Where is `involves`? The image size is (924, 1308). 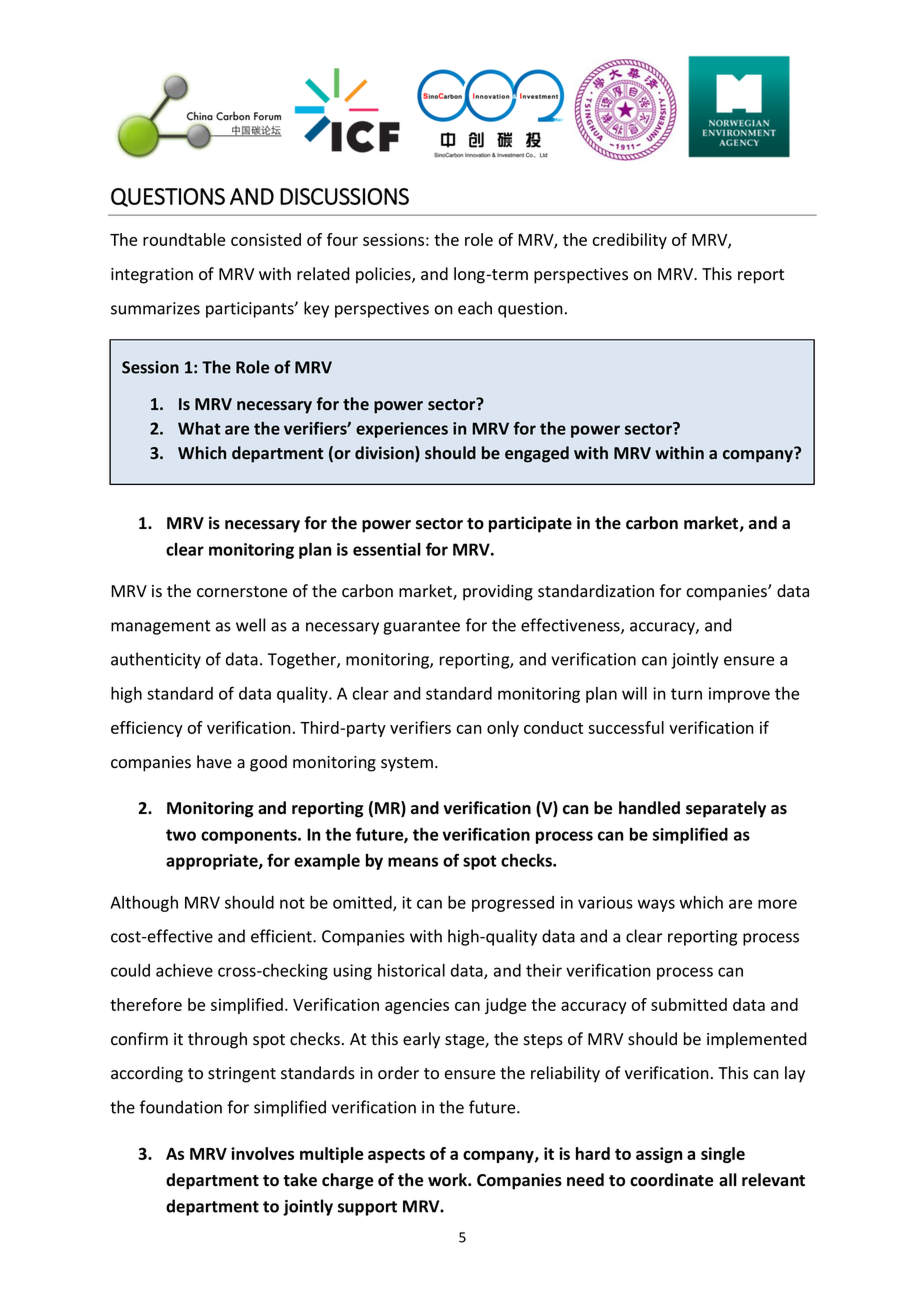 involves is located at coordinates (262, 1153).
